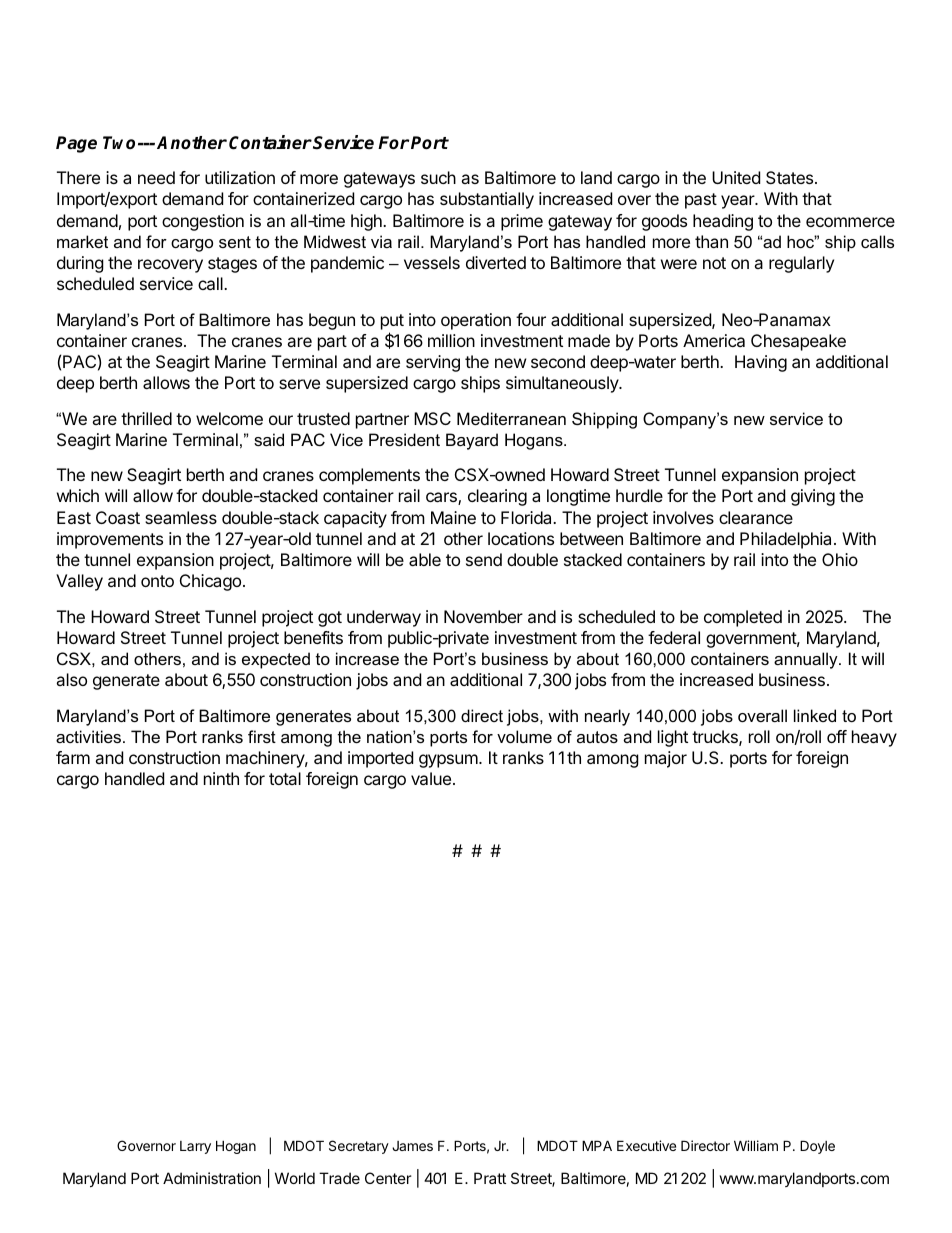 This screenshot has width=952, height=1233. What do you see at coordinates (791, 177) in the screenshot?
I see `States` at bounding box center [791, 177].
